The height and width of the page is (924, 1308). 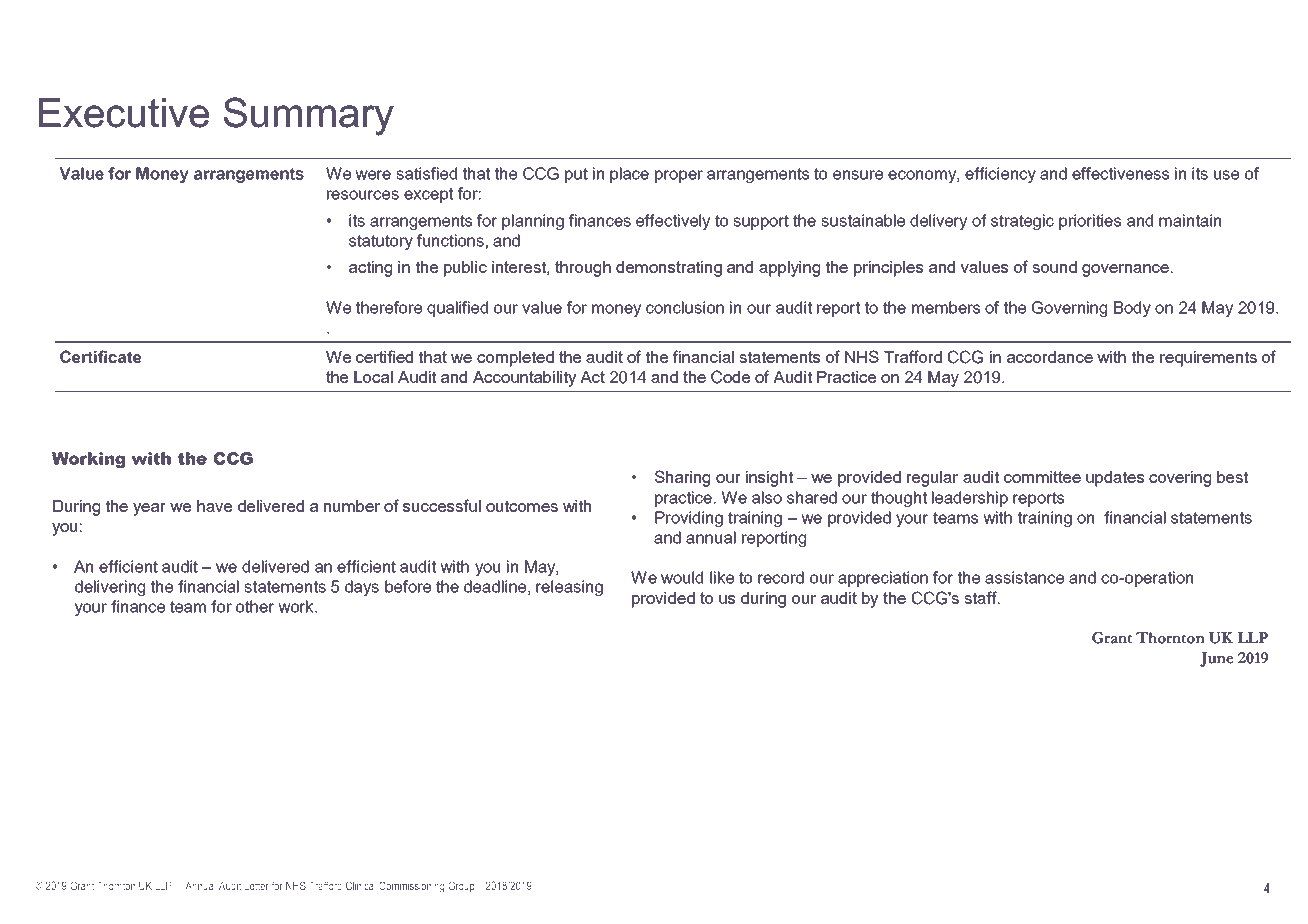 What do you see at coordinates (730, 377) in the page?
I see `Code` at bounding box center [730, 377].
